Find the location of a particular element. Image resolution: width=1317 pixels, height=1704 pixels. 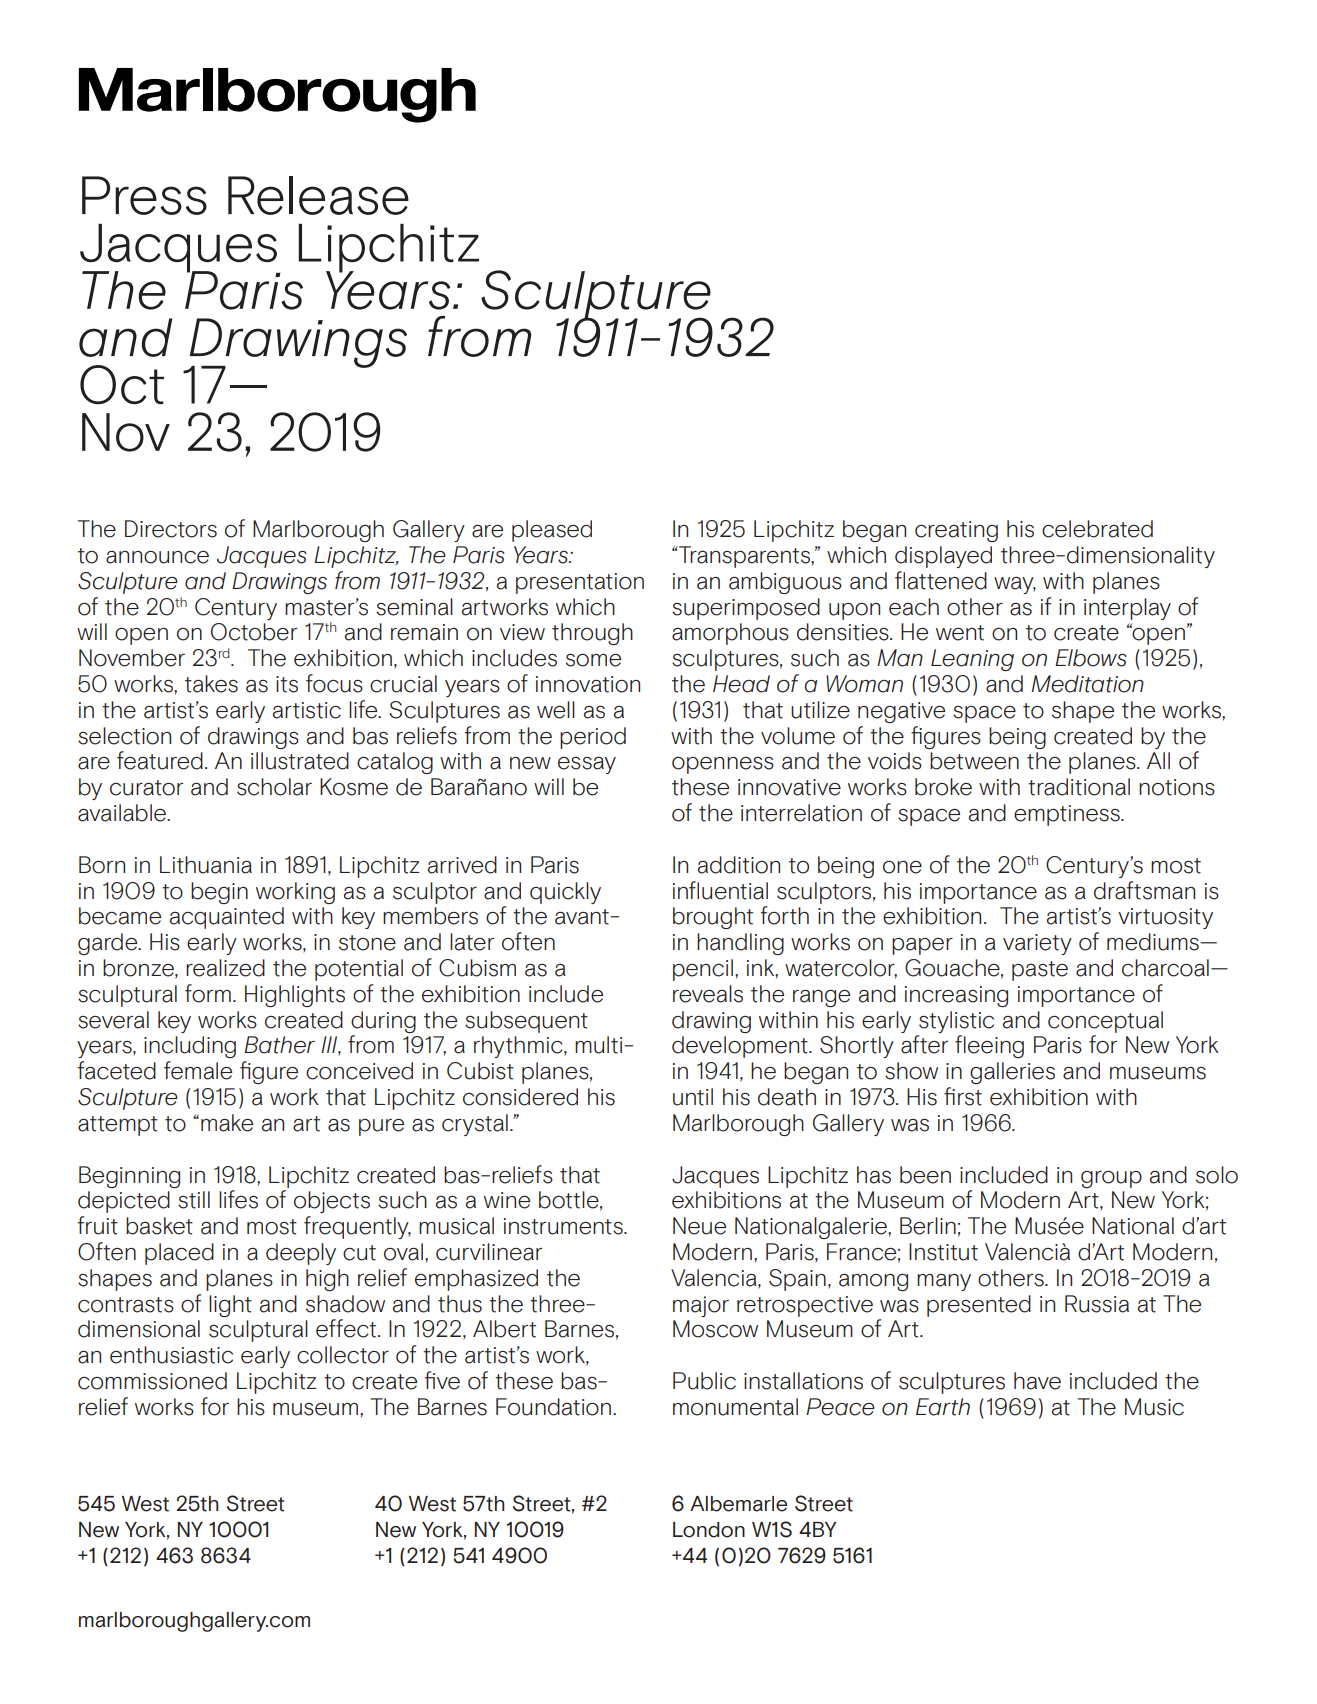

Lithuania is located at coordinates (206, 865).
